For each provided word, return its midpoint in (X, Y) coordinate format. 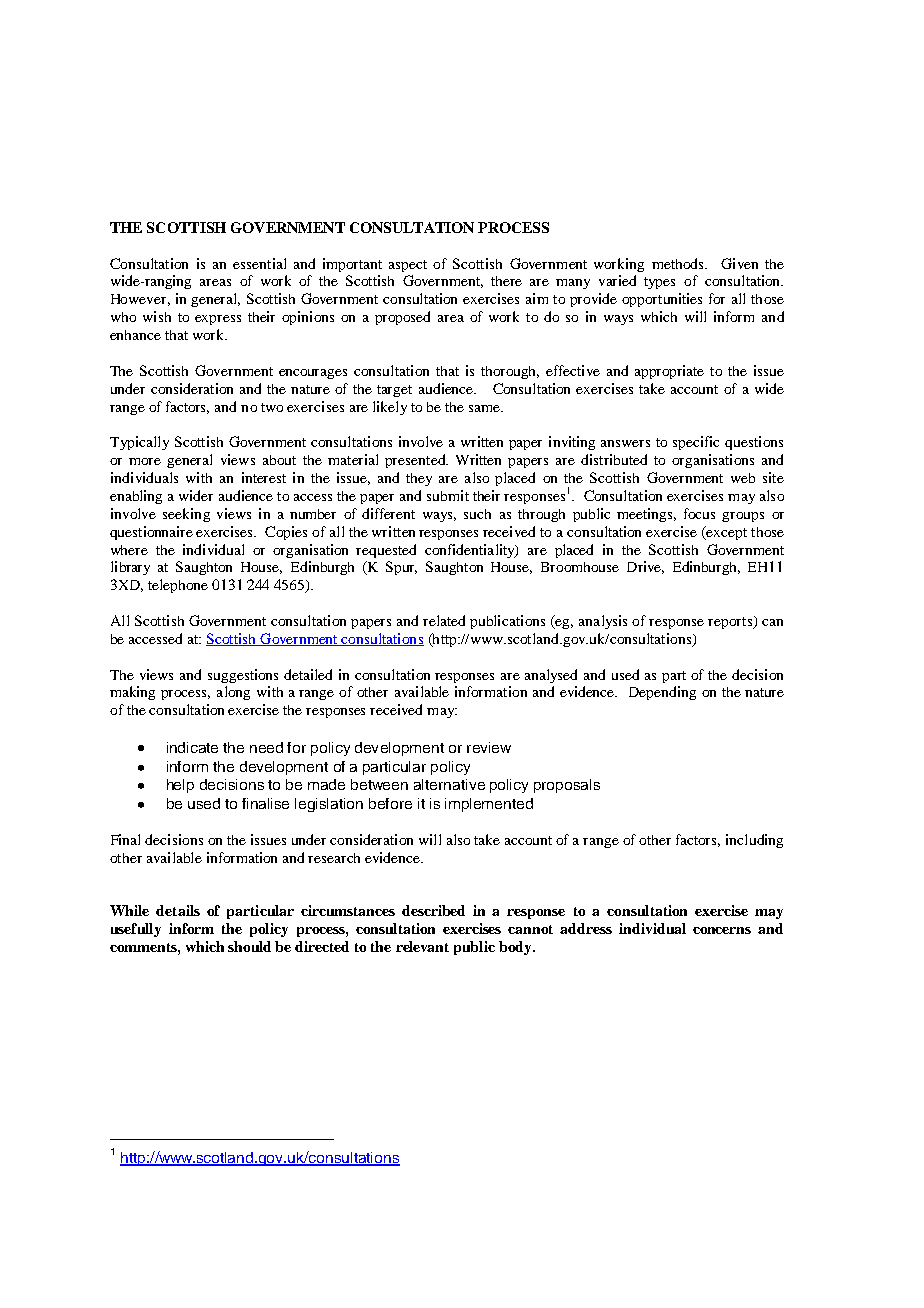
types (659, 283)
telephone (178, 586)
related (444, 620)
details (178, 910)
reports (731, 622)
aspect (408, 266)
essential (259, 263)
